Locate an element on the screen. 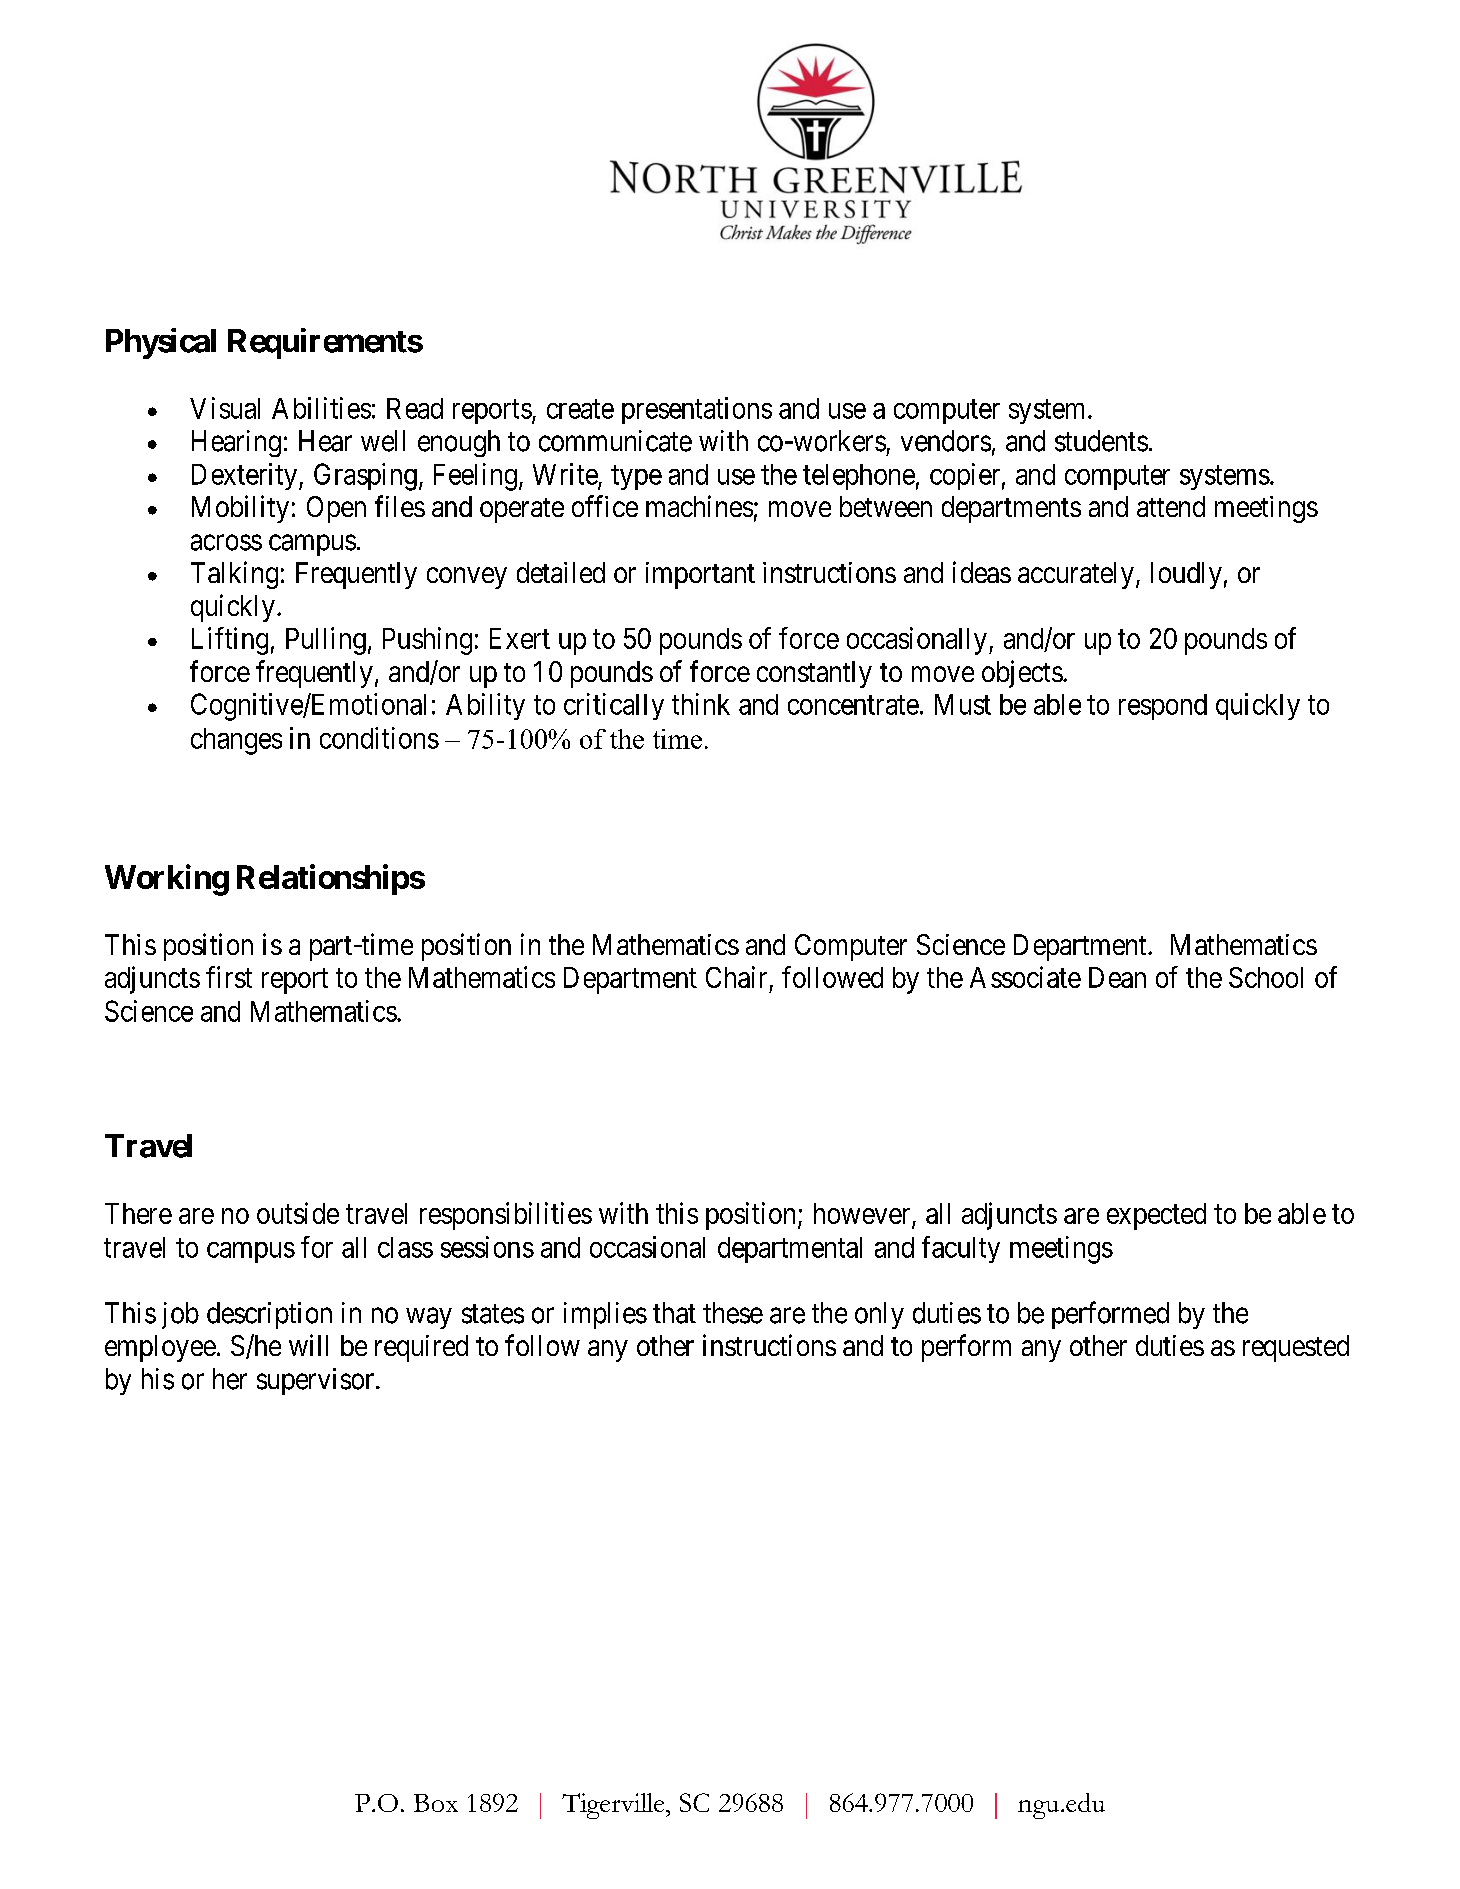 This screenshot has width=1460, height=1889. Chair is located at coordinates (736, 977).
